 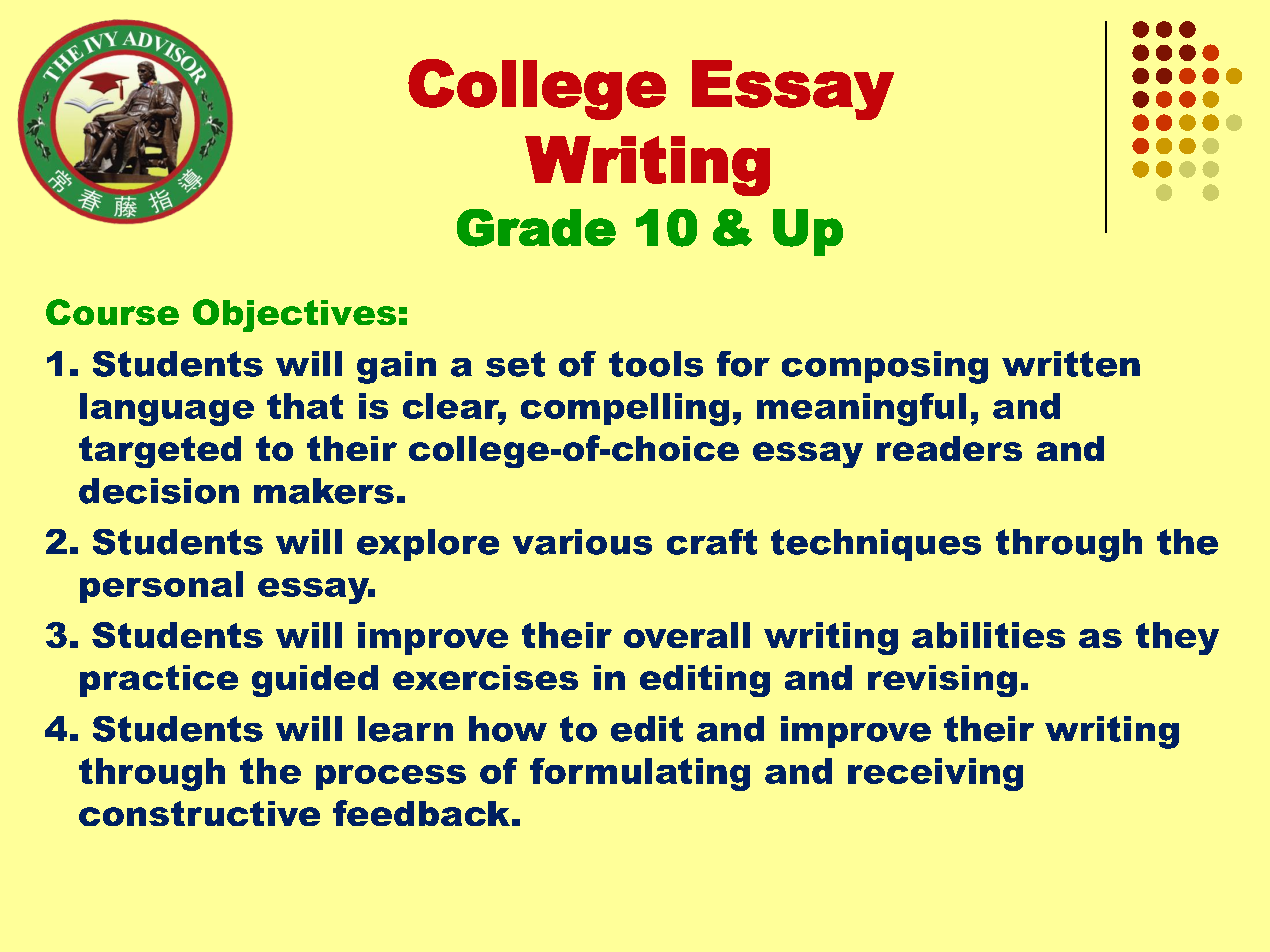 I want to click on Grade, so click(x=536, y=228).
